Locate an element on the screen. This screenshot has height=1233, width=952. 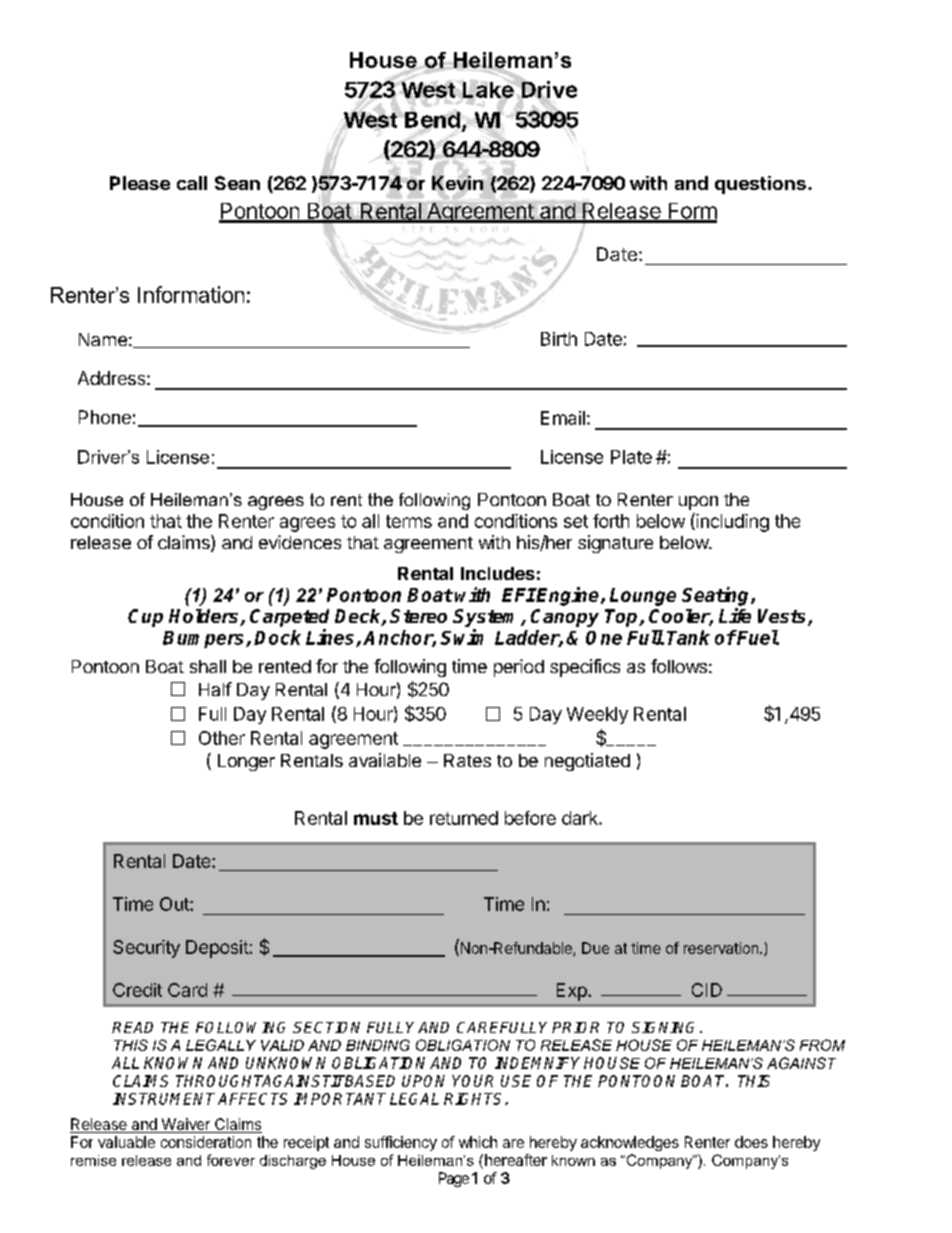
shall is located at coordinates (208, 666).
